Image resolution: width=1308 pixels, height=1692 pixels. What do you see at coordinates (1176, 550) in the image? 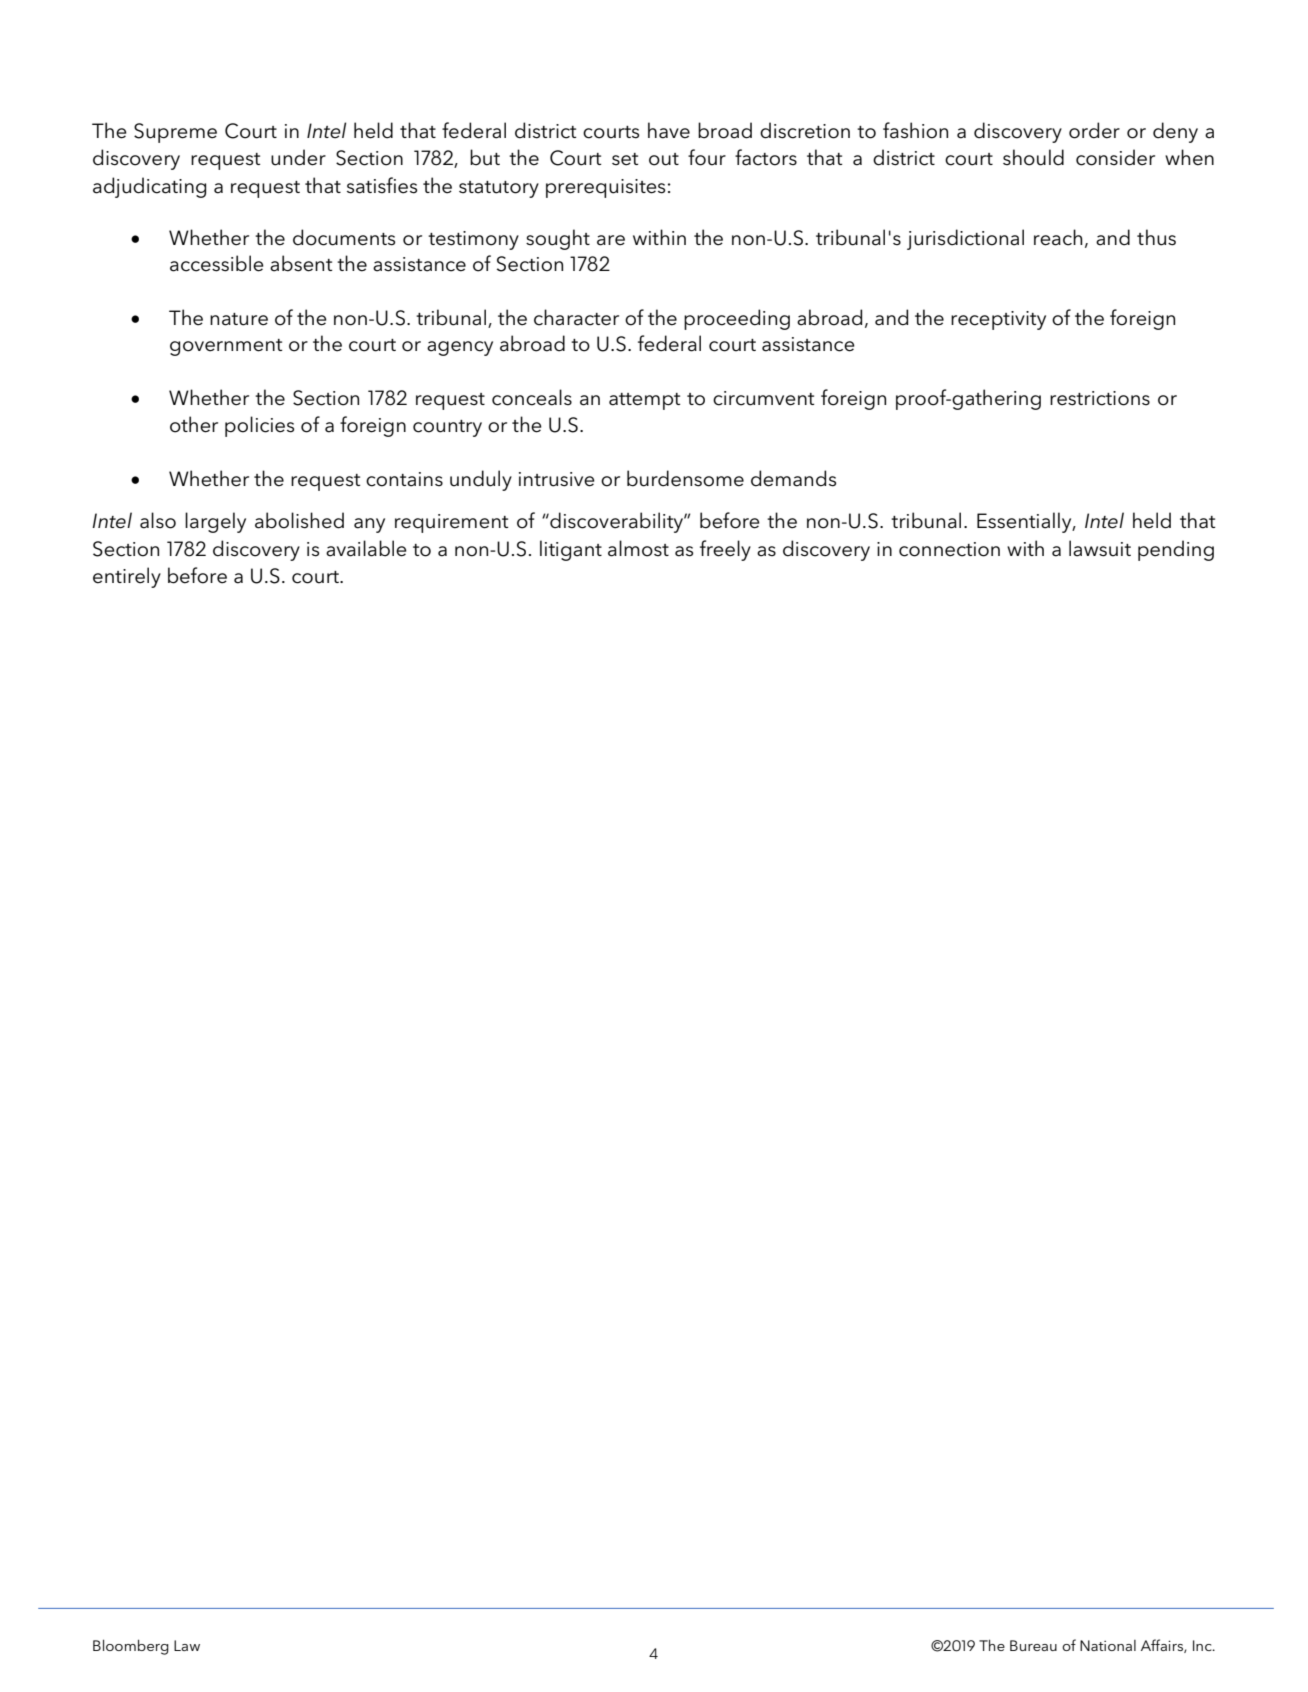
I see `pending` at bounding box center [1176, 550].
